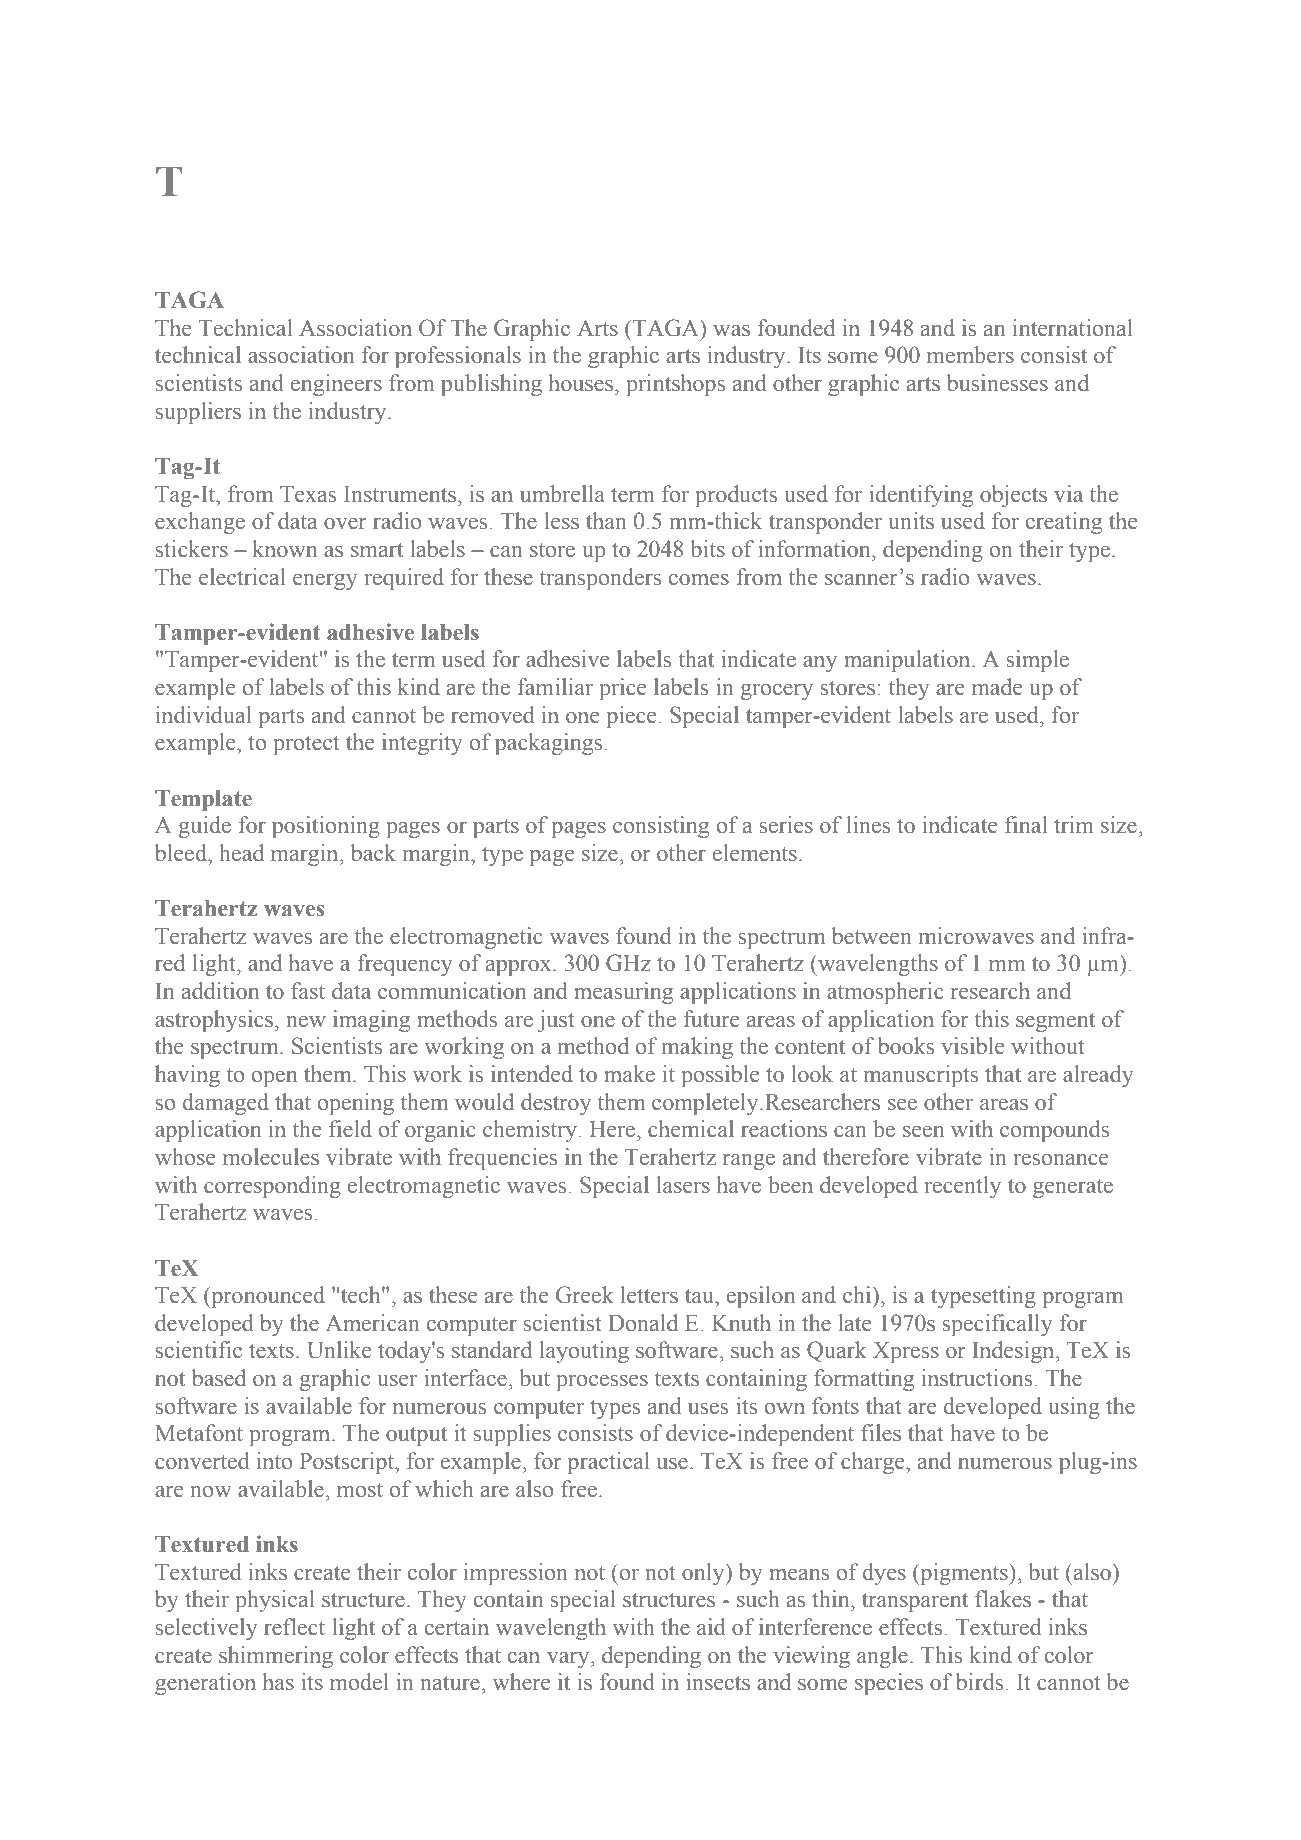 Image resolution: width=1301 pixels, height=1840 pixels. Describe the element at coordinates (711, 1627) in the image. I see `aid` at that location.
